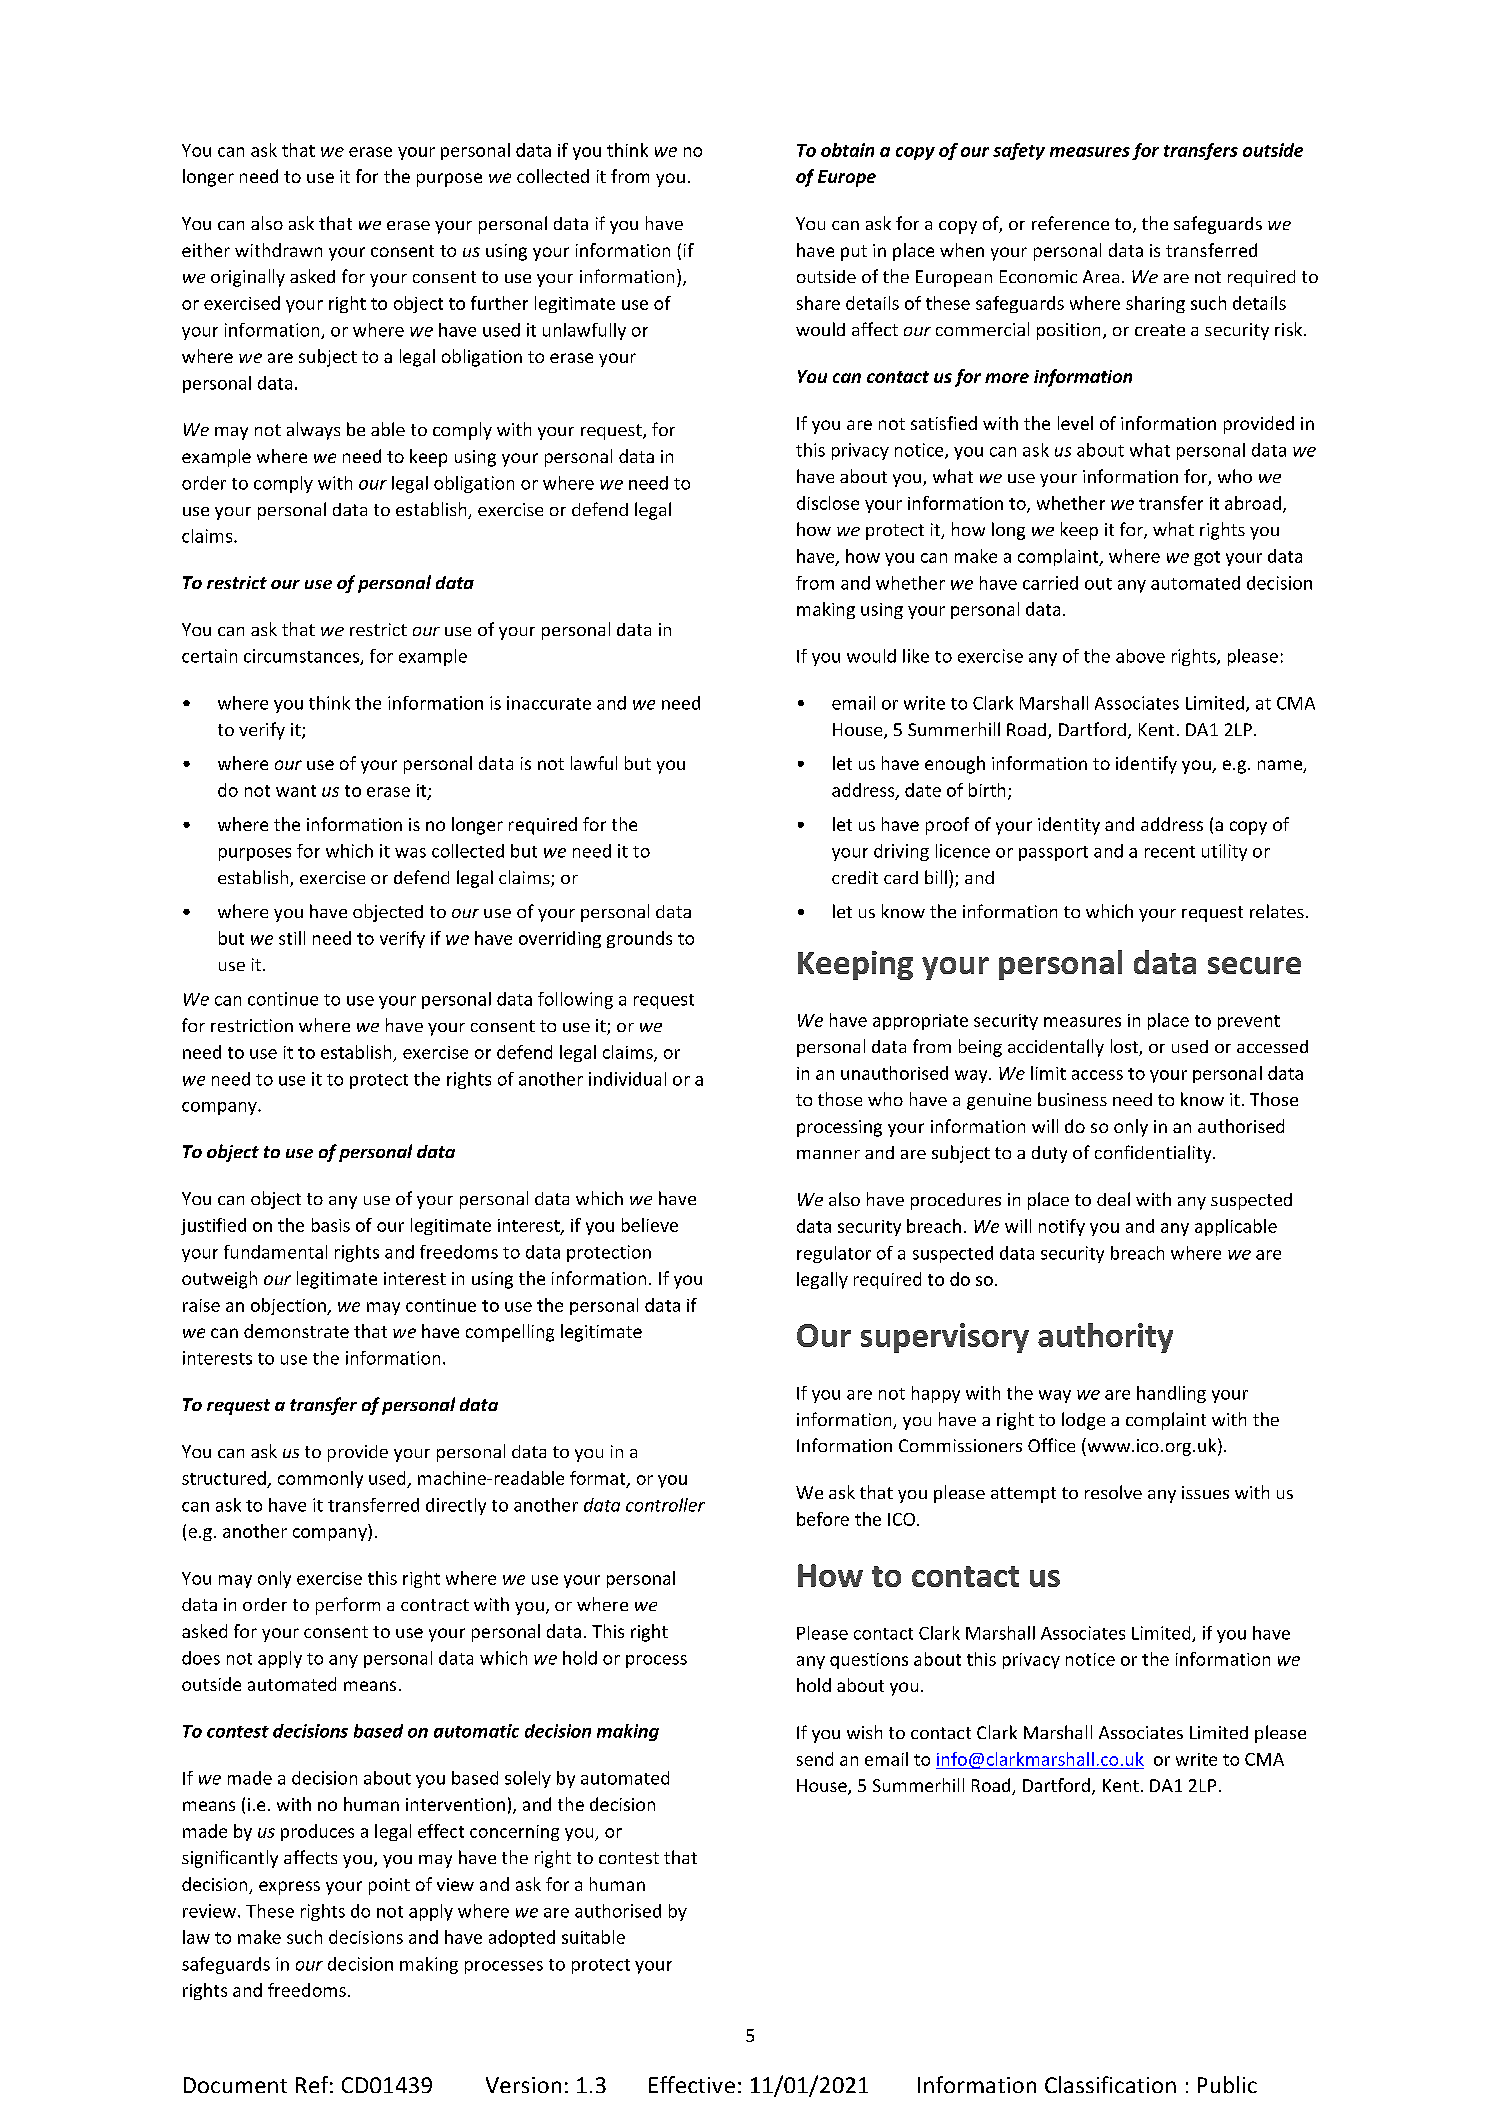 Image resolution: width=1501 pixels, height=2123 pixels. I want to click on Classification, so click(1110, 2084).
